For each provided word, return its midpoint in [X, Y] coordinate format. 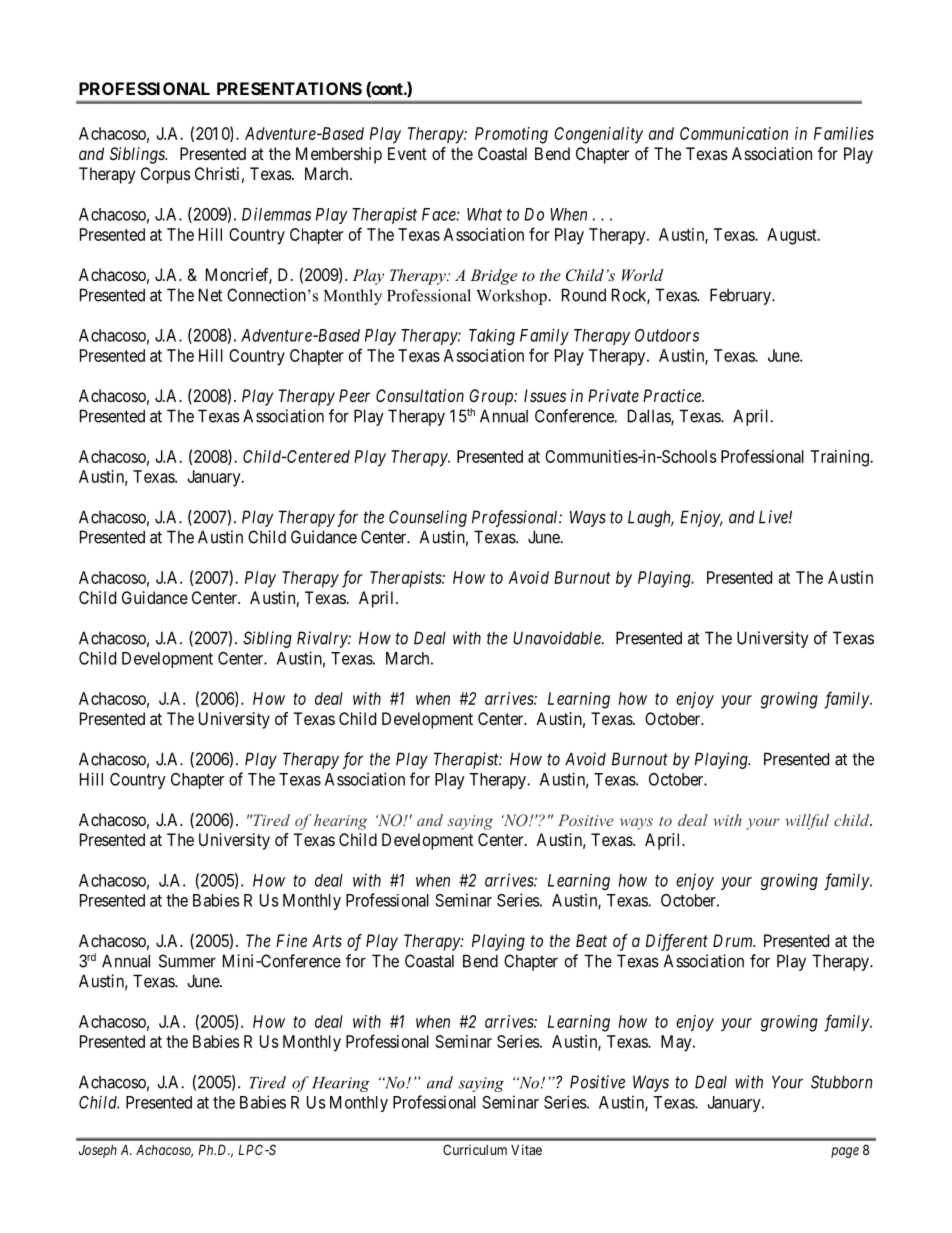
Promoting [511, 135]
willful [807, 822]
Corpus [166, 175]
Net [210, 295]
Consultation [420, 395]
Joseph [98, 1151]
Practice [673, 395]
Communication [734, 133]
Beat [591, 940]
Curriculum [475, 1149]
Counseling [428, 518]
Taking [492, 337]
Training [840, 458]
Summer [187, 961]
